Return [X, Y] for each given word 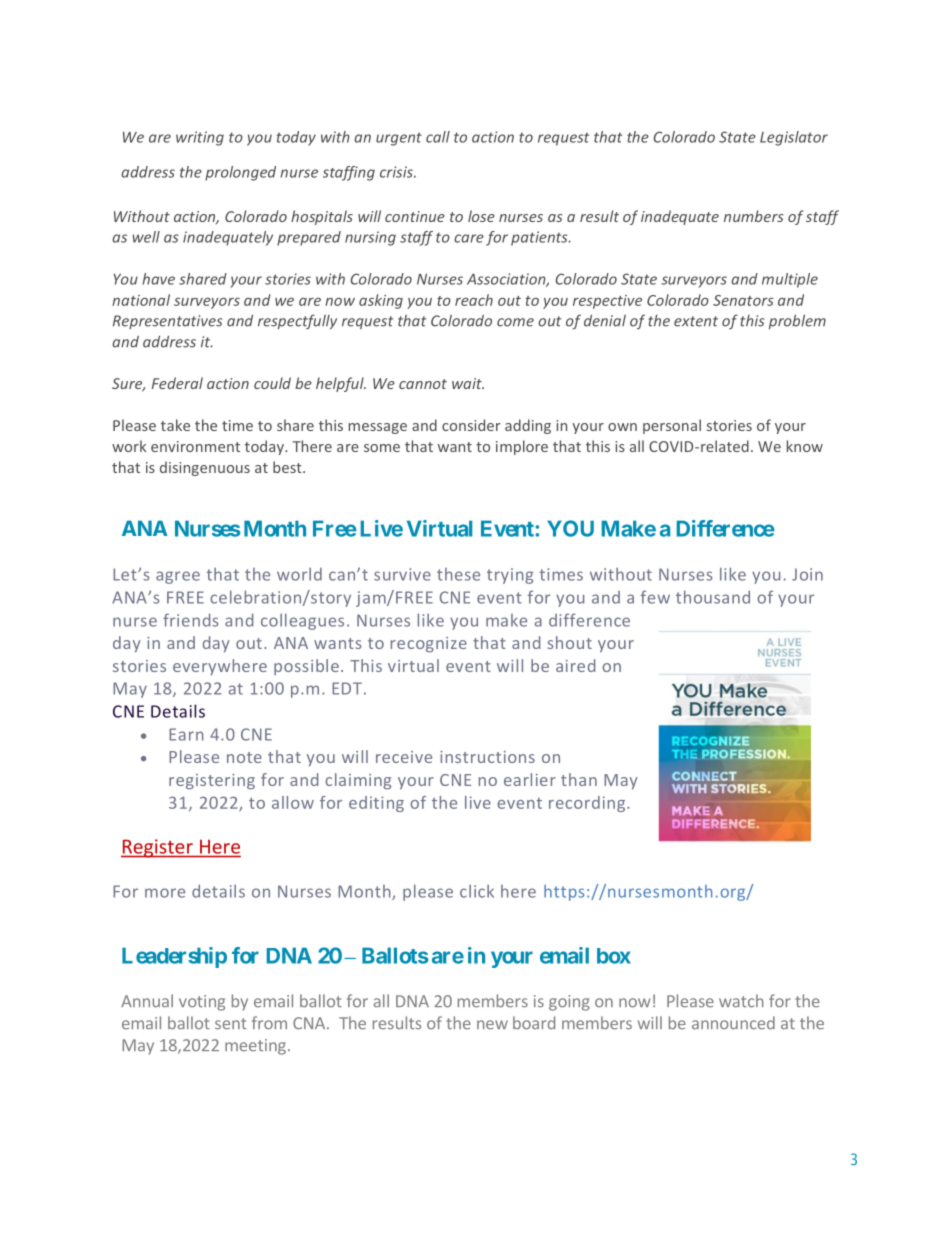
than [579, 779]
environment [195, 446]
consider [471, 425]
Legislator [794, 138]
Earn [186, 734]
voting [202, 1003]
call [438, 137]
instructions [487, 757]
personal [672, 426]
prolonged [240, 173]
